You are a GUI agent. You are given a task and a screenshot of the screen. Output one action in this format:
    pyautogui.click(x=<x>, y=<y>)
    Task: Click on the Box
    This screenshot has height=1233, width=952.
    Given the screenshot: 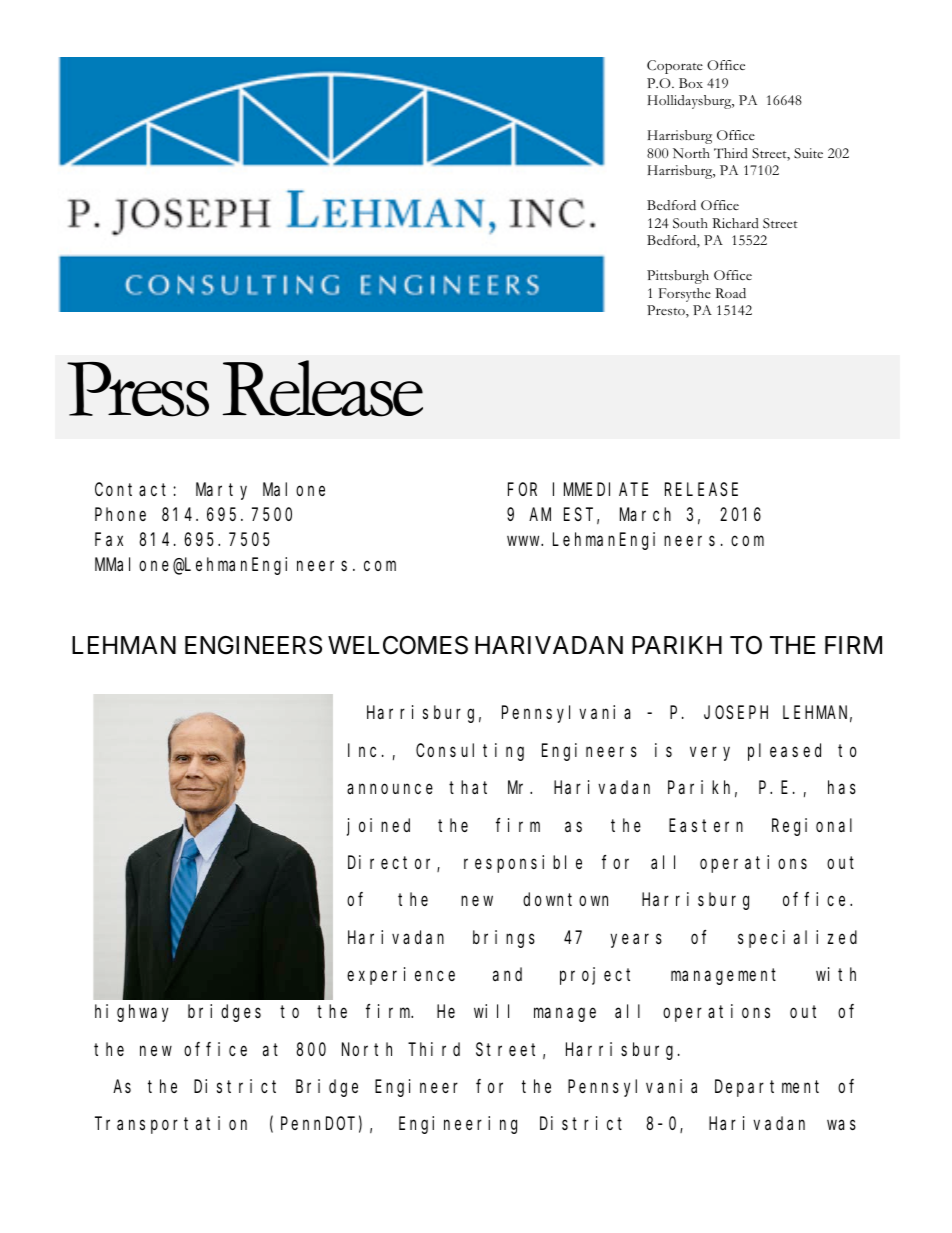 What is the action you would take?
    pyautogui.click(x=691, y=83)
